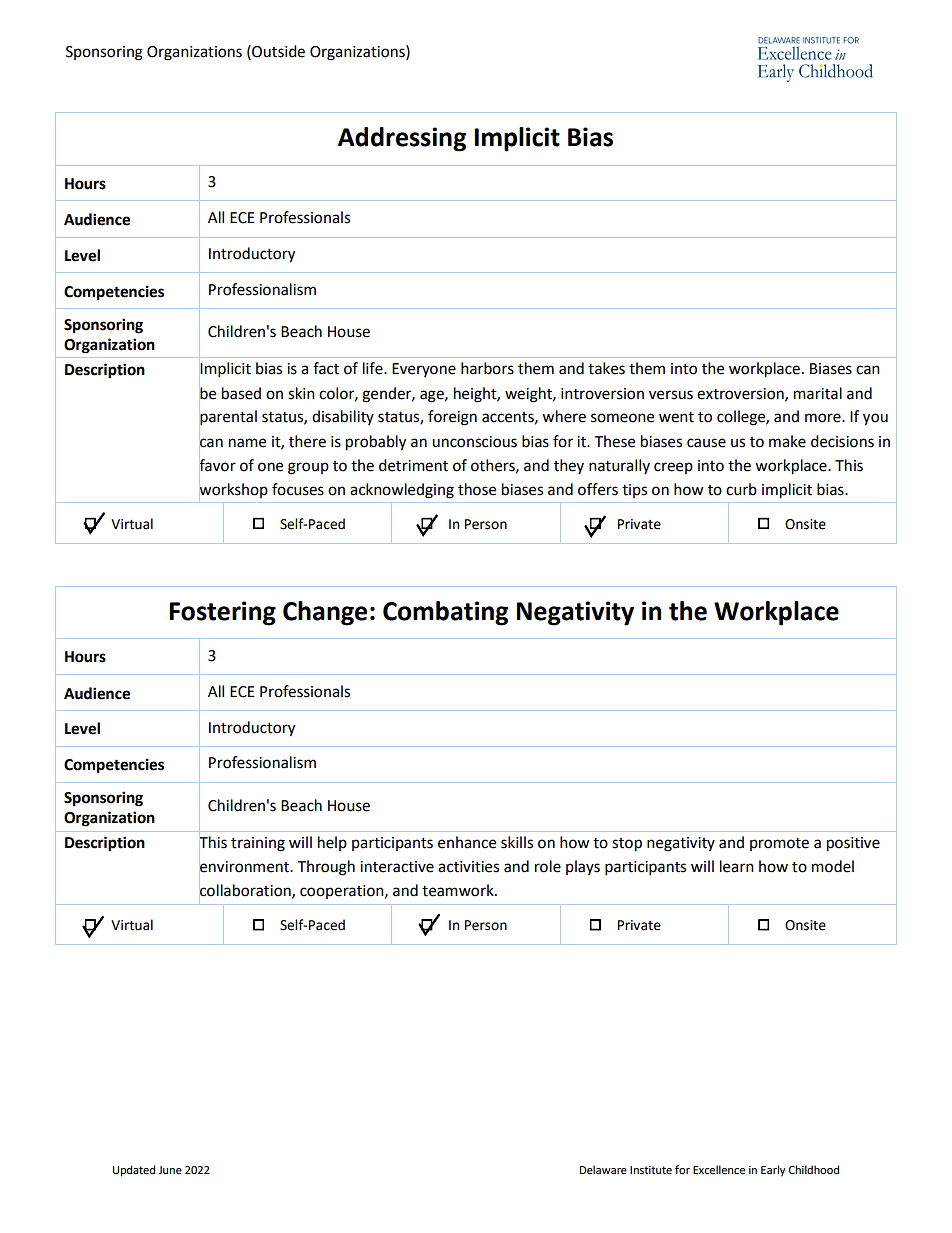 This screenshot has width=952, height=1233. I want to click on Fostering, so click(222, 613).
